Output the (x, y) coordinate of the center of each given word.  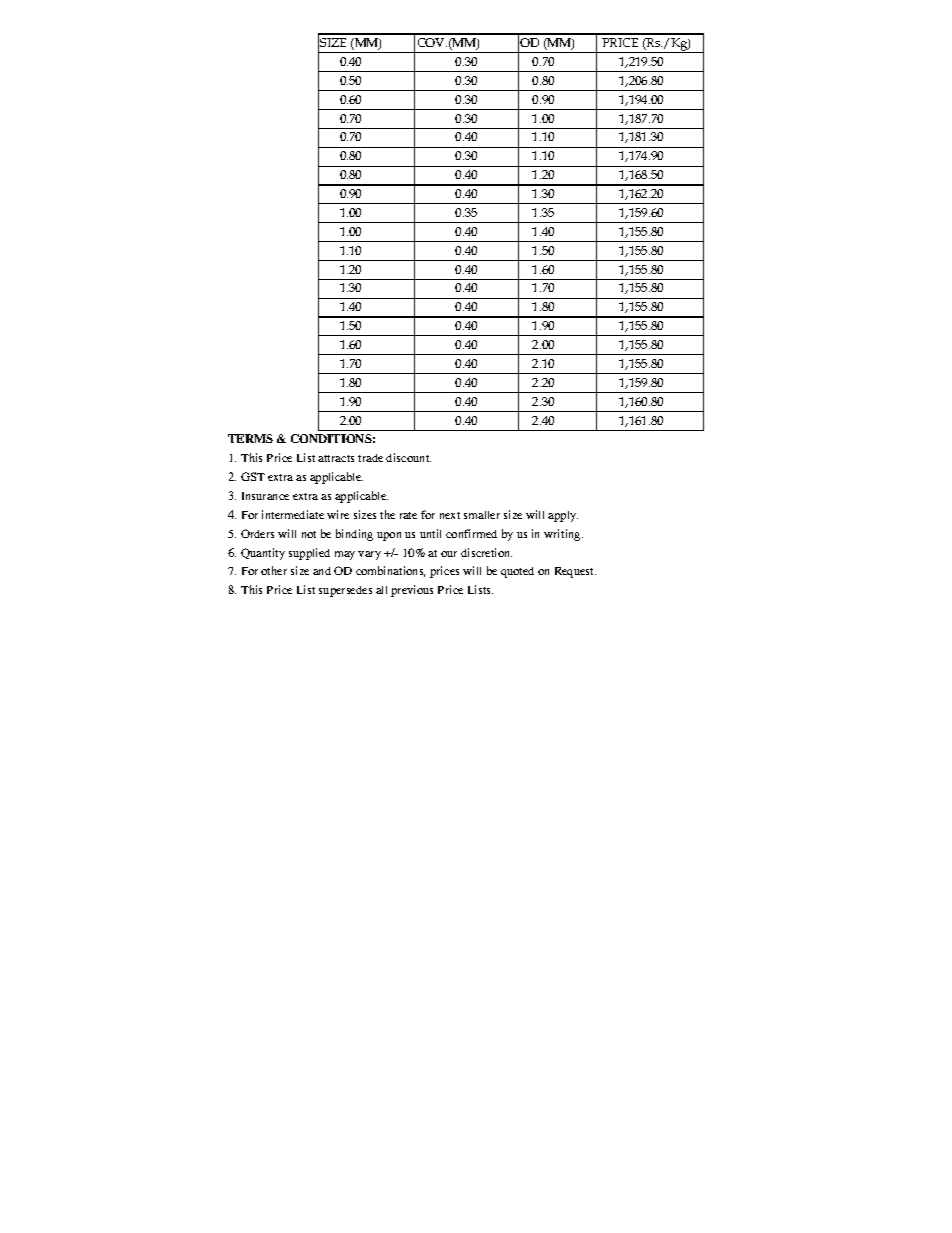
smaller (482, 515)
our (449, 554)
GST (253, 476)
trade (370, 458)
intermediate (293, 514)
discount (408, 457)
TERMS (250, 438)
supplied (309, 554)
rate (408, 515)
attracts (336, 458)
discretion (486, 552)
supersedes (345, 591)
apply (563, 516)
